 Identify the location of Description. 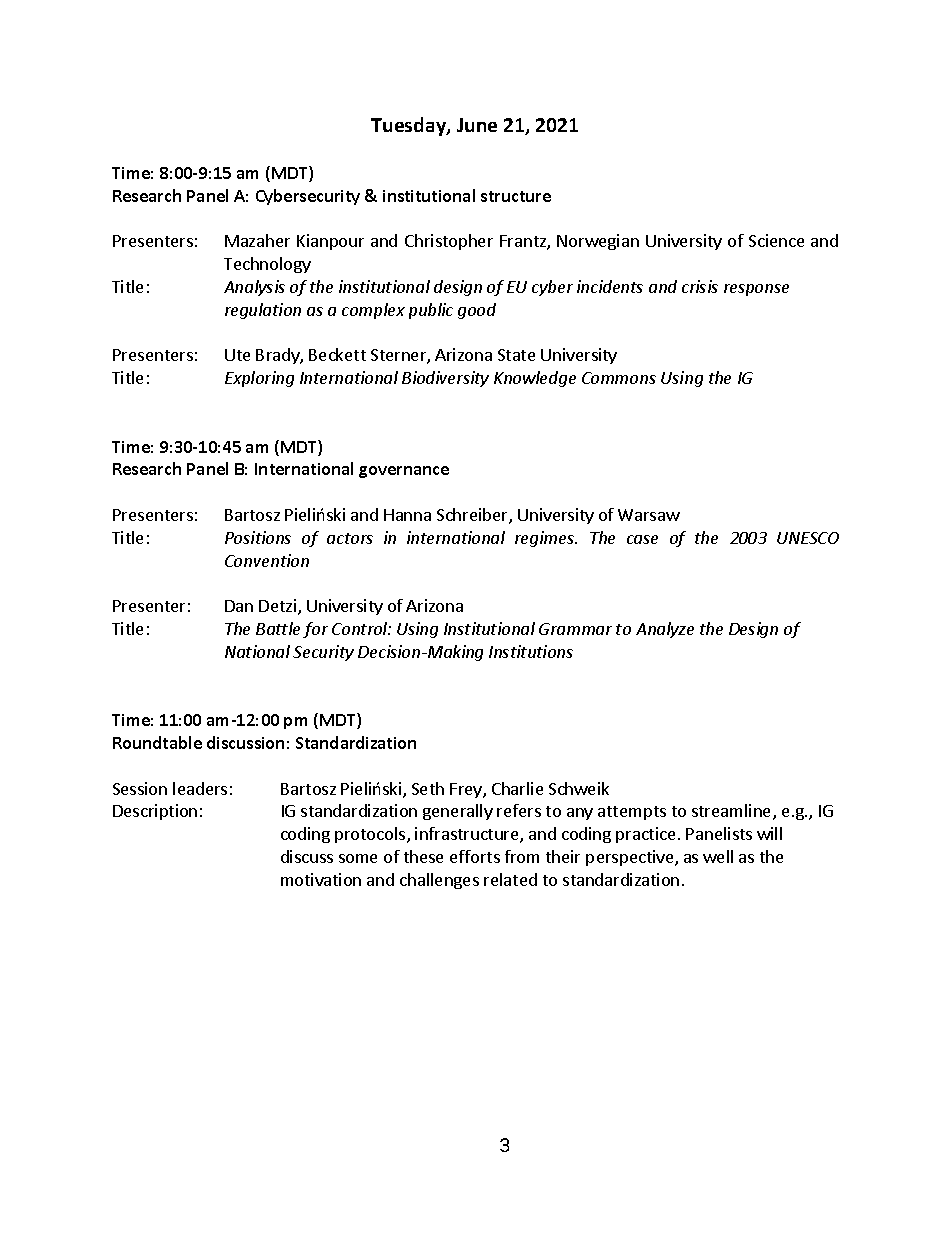
(155, 812).
